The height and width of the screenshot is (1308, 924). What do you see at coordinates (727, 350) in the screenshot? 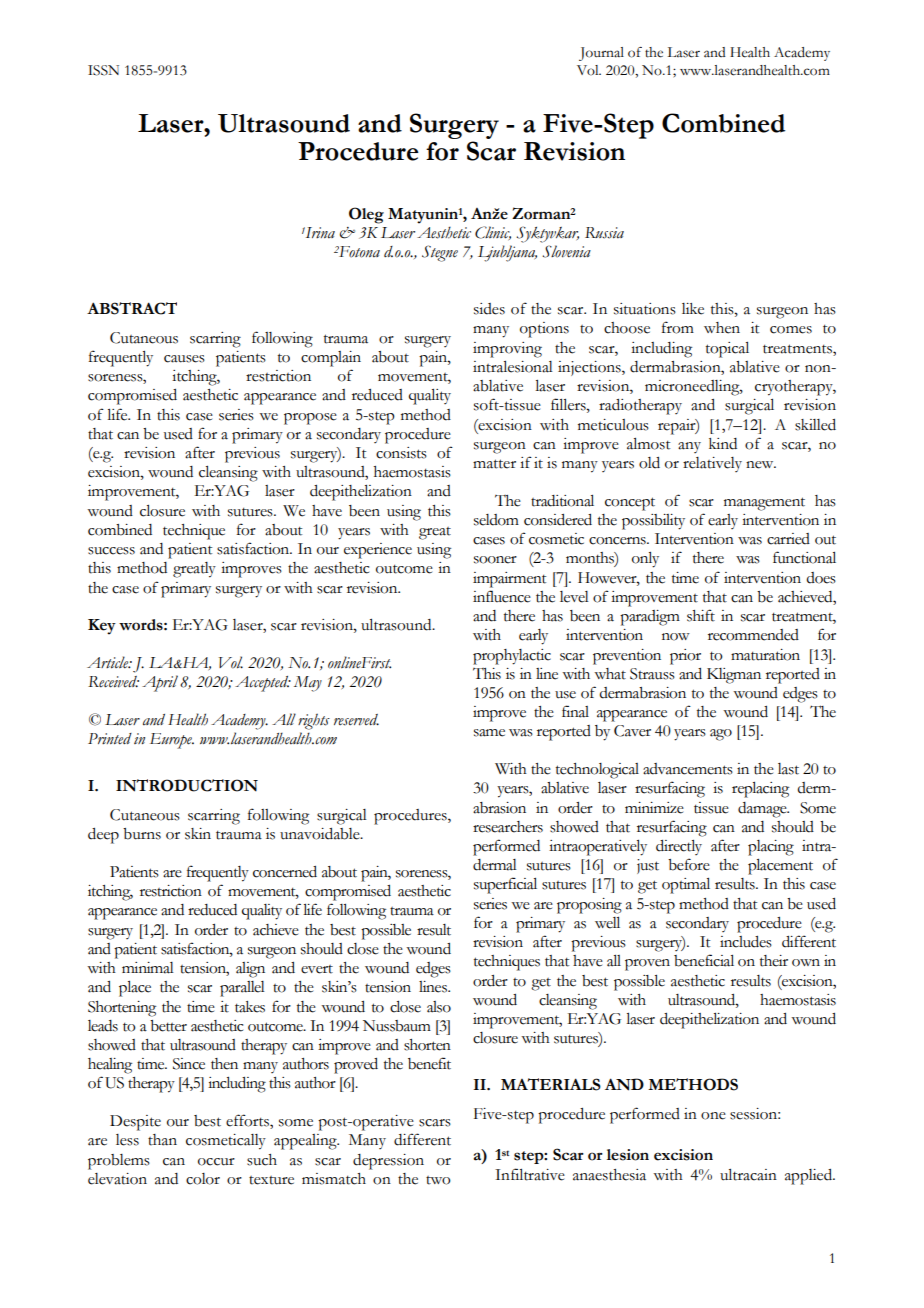
I see `topical` at bounding box center [727, 350].
